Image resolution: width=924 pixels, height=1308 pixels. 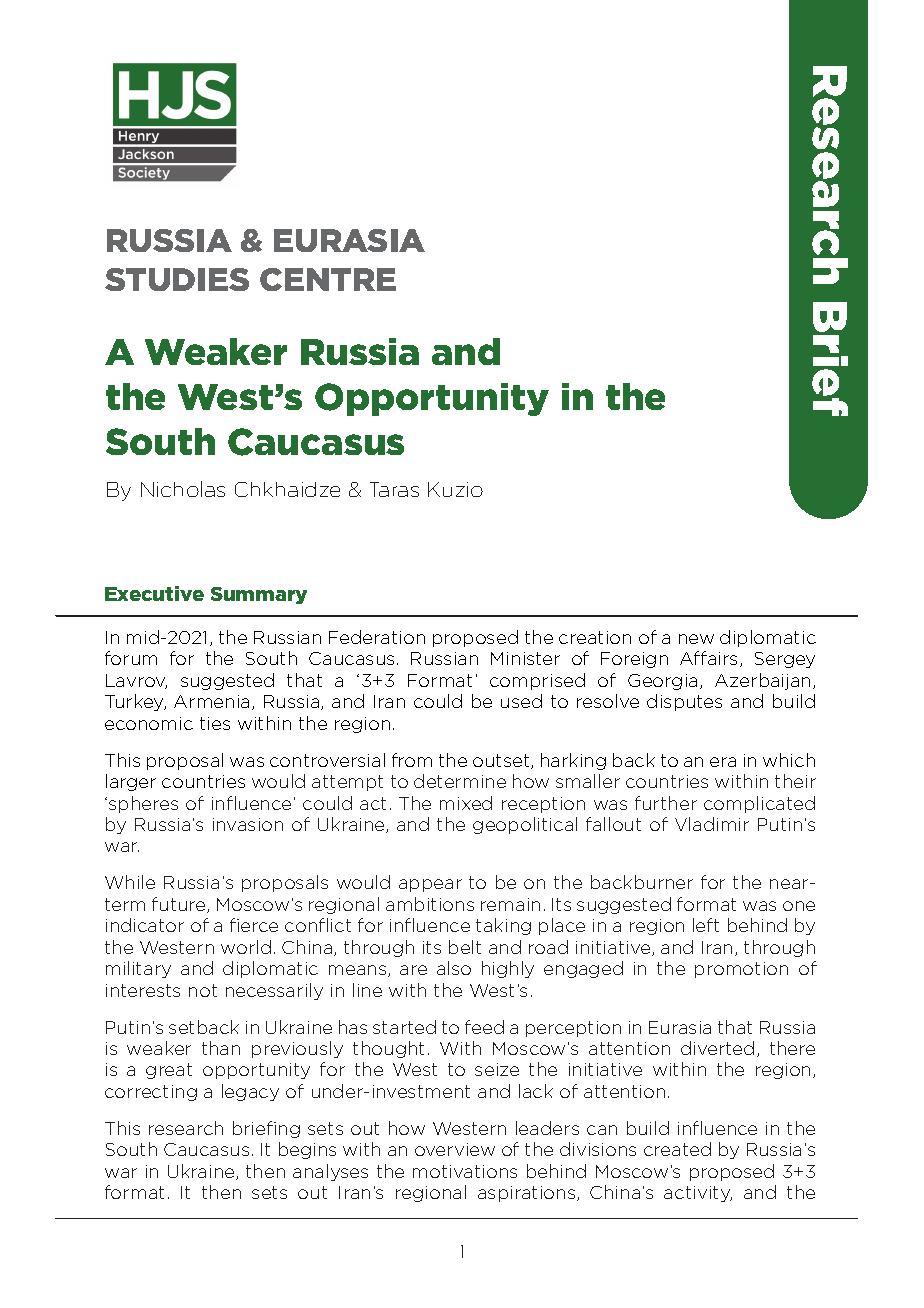 I want to click on not, so click(x=203, y=990).
